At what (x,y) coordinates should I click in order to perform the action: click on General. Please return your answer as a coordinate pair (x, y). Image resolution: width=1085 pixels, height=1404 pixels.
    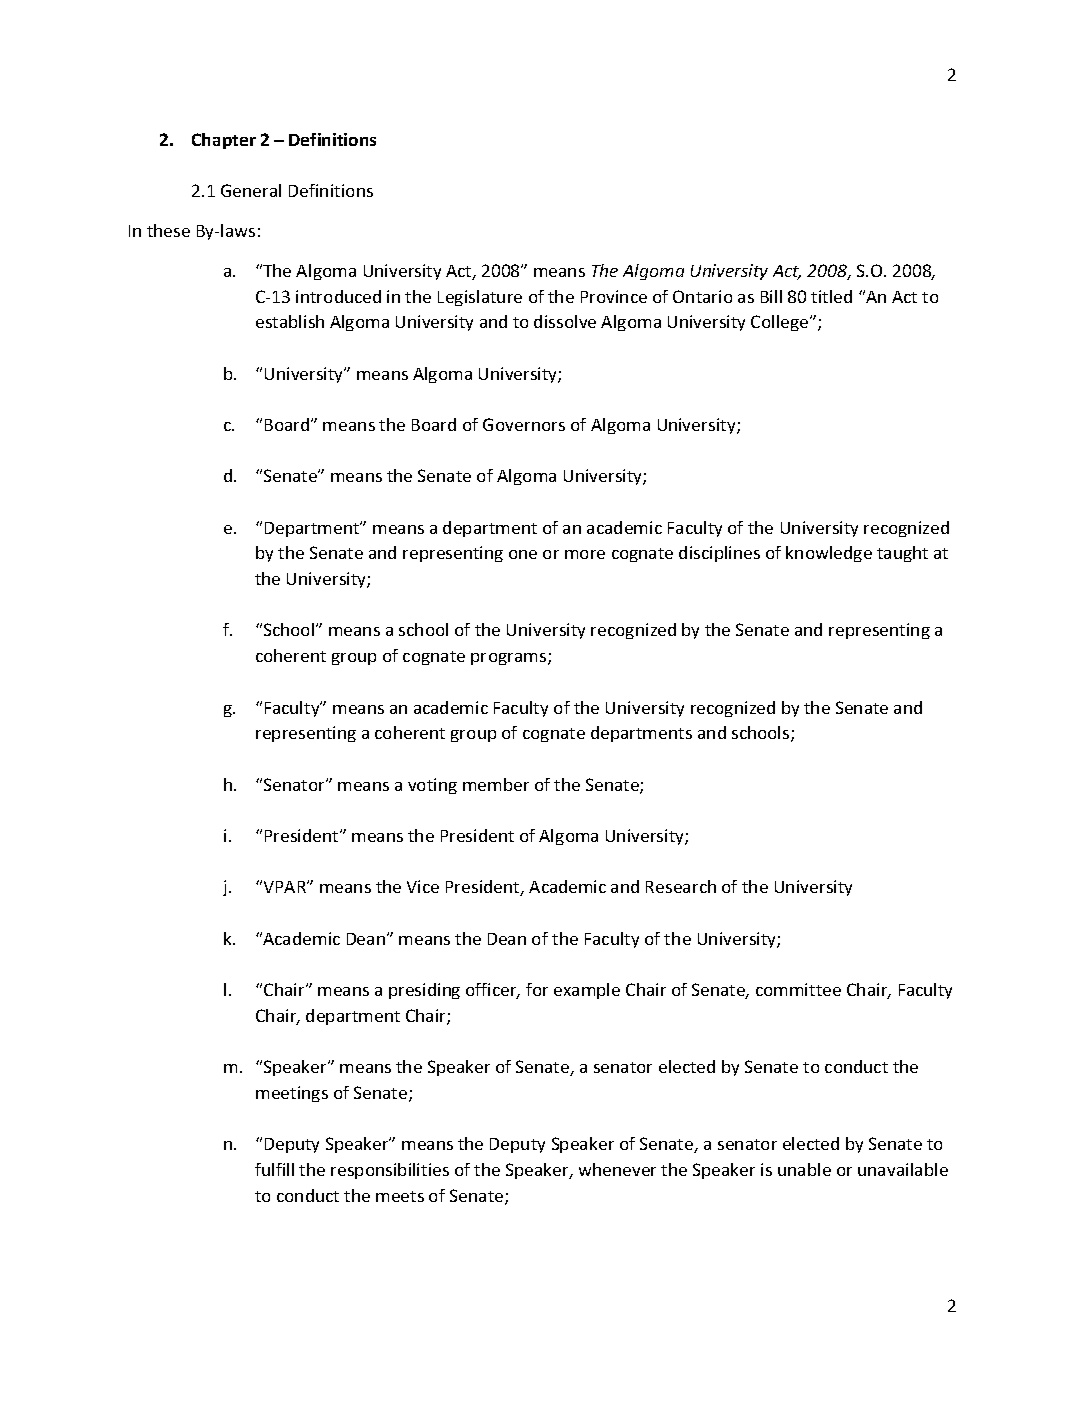
    Looking at the image, I should click on (251, 190).
